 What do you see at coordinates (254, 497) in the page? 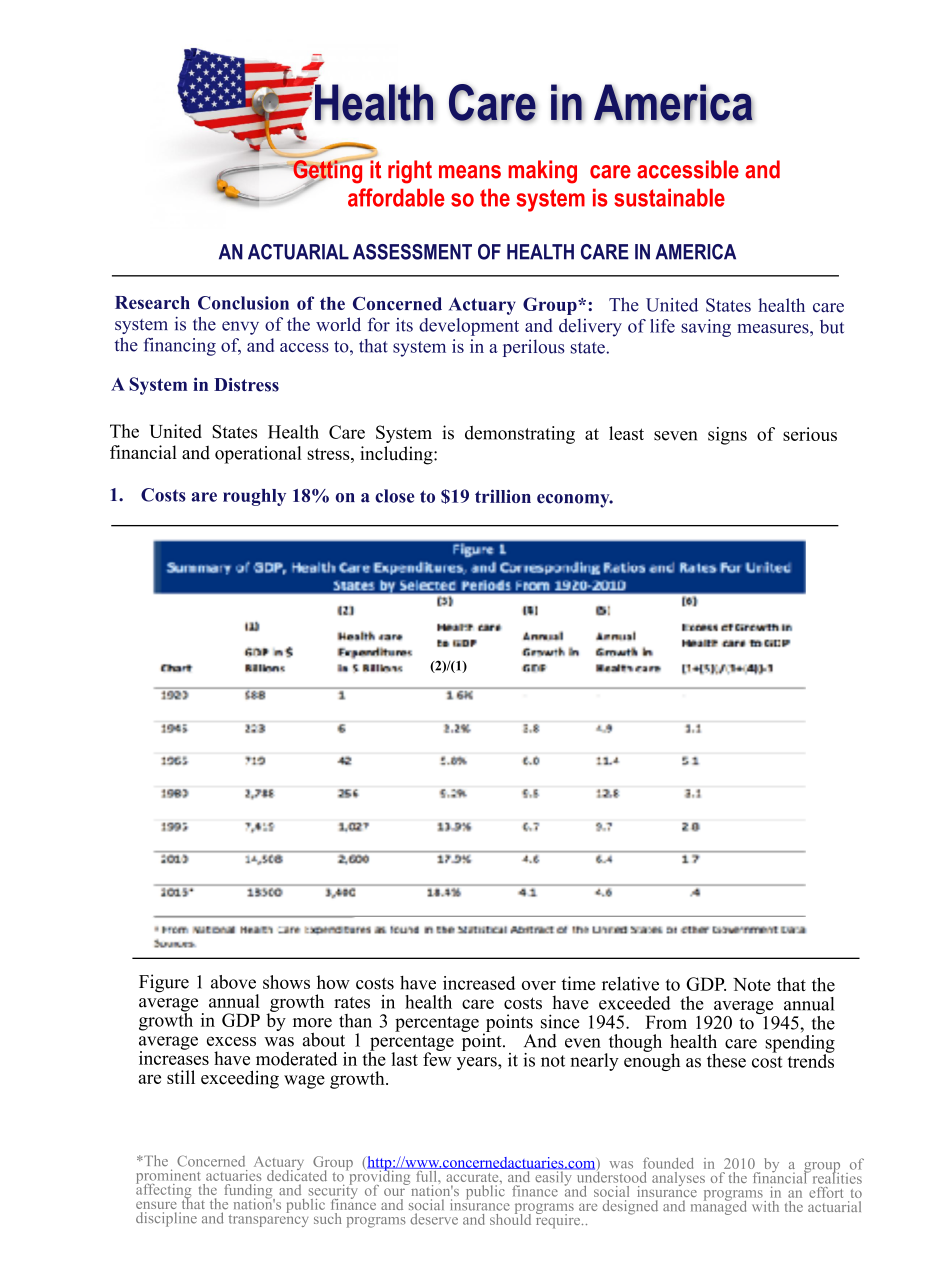
I see `roughly` at bounding box center [254, 497].
